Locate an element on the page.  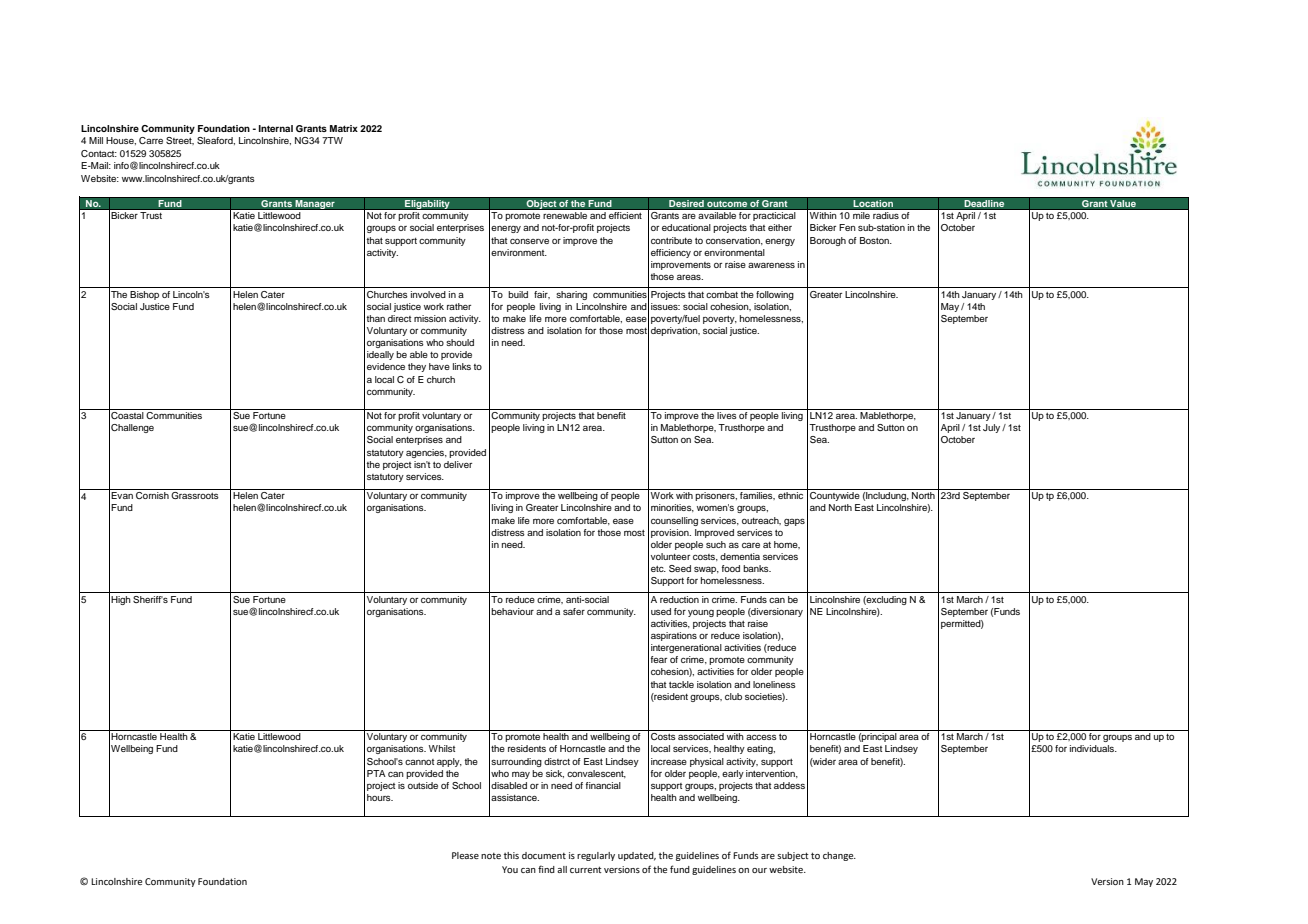
counselling is located at coordinates (674, 521).
